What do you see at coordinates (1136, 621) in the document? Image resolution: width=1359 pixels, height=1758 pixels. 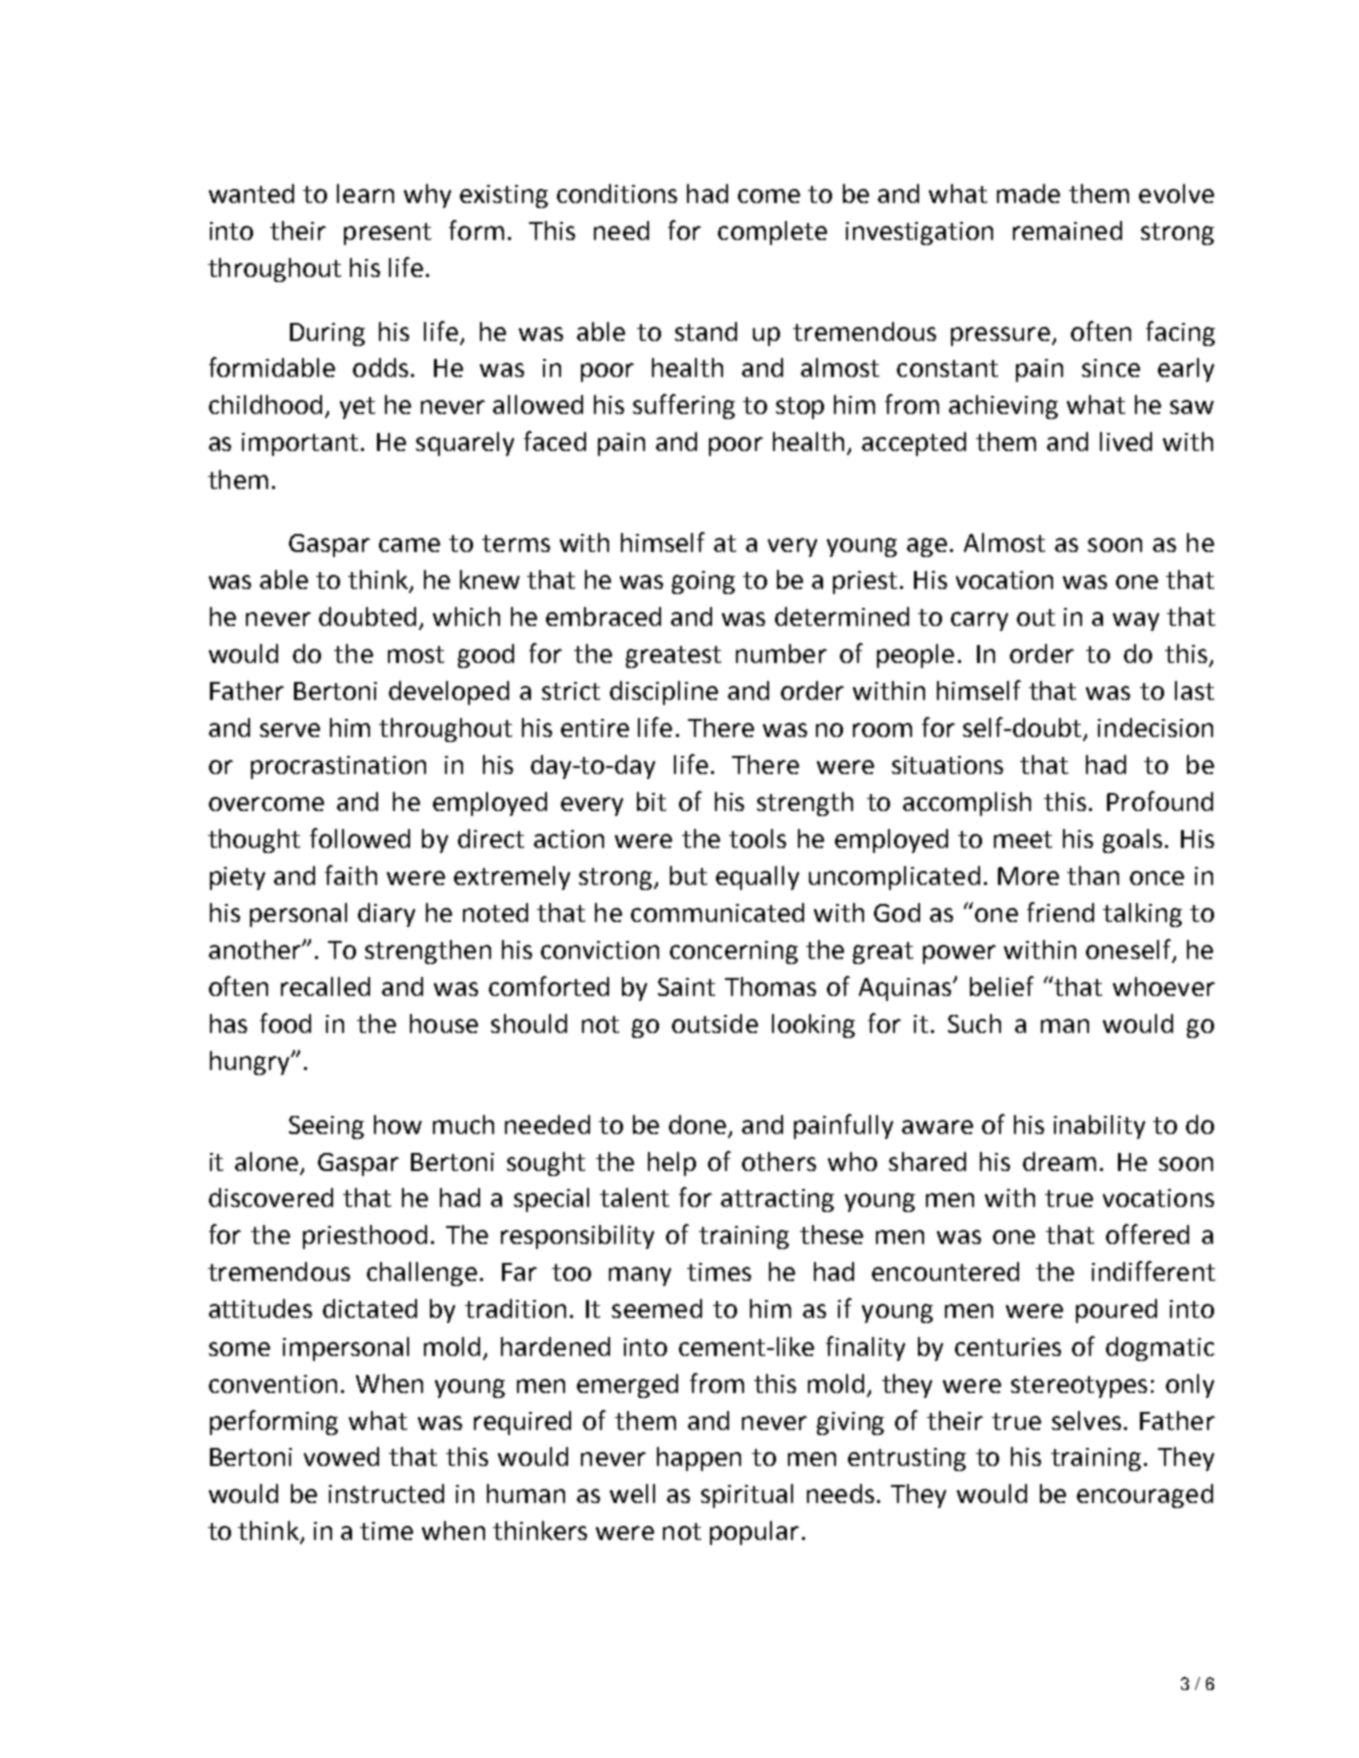 I see `way` at bounding box center [1136, 621].
